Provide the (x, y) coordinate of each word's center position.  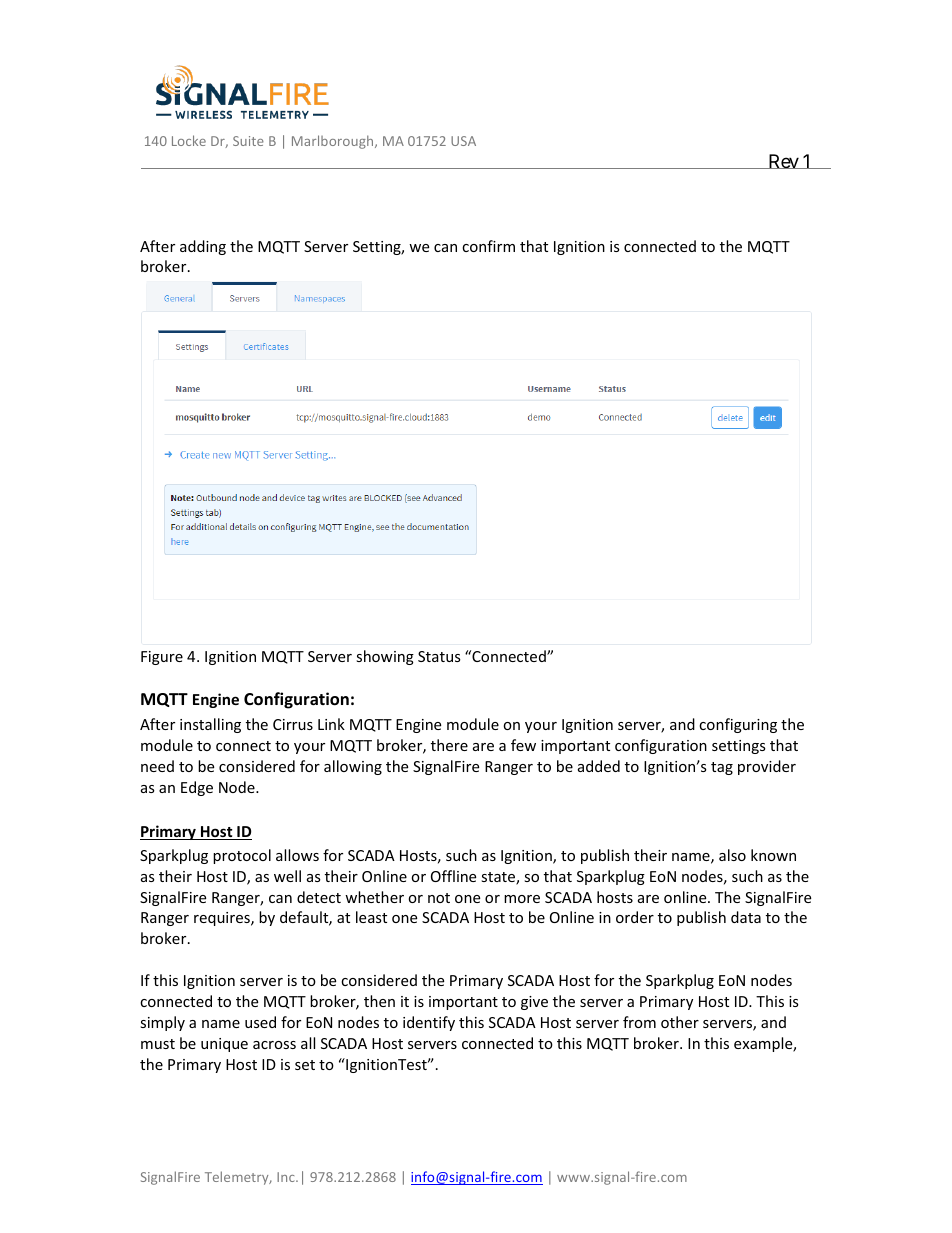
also (732, 855)
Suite (248, 141)
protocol (242, 856)
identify (429, 1023)
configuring (738, 725)
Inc (287, 1177)
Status (439, 656)
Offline (453, 876)
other (680, 1022)
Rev (783, 161)
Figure (162, 658)
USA (463, 141)
